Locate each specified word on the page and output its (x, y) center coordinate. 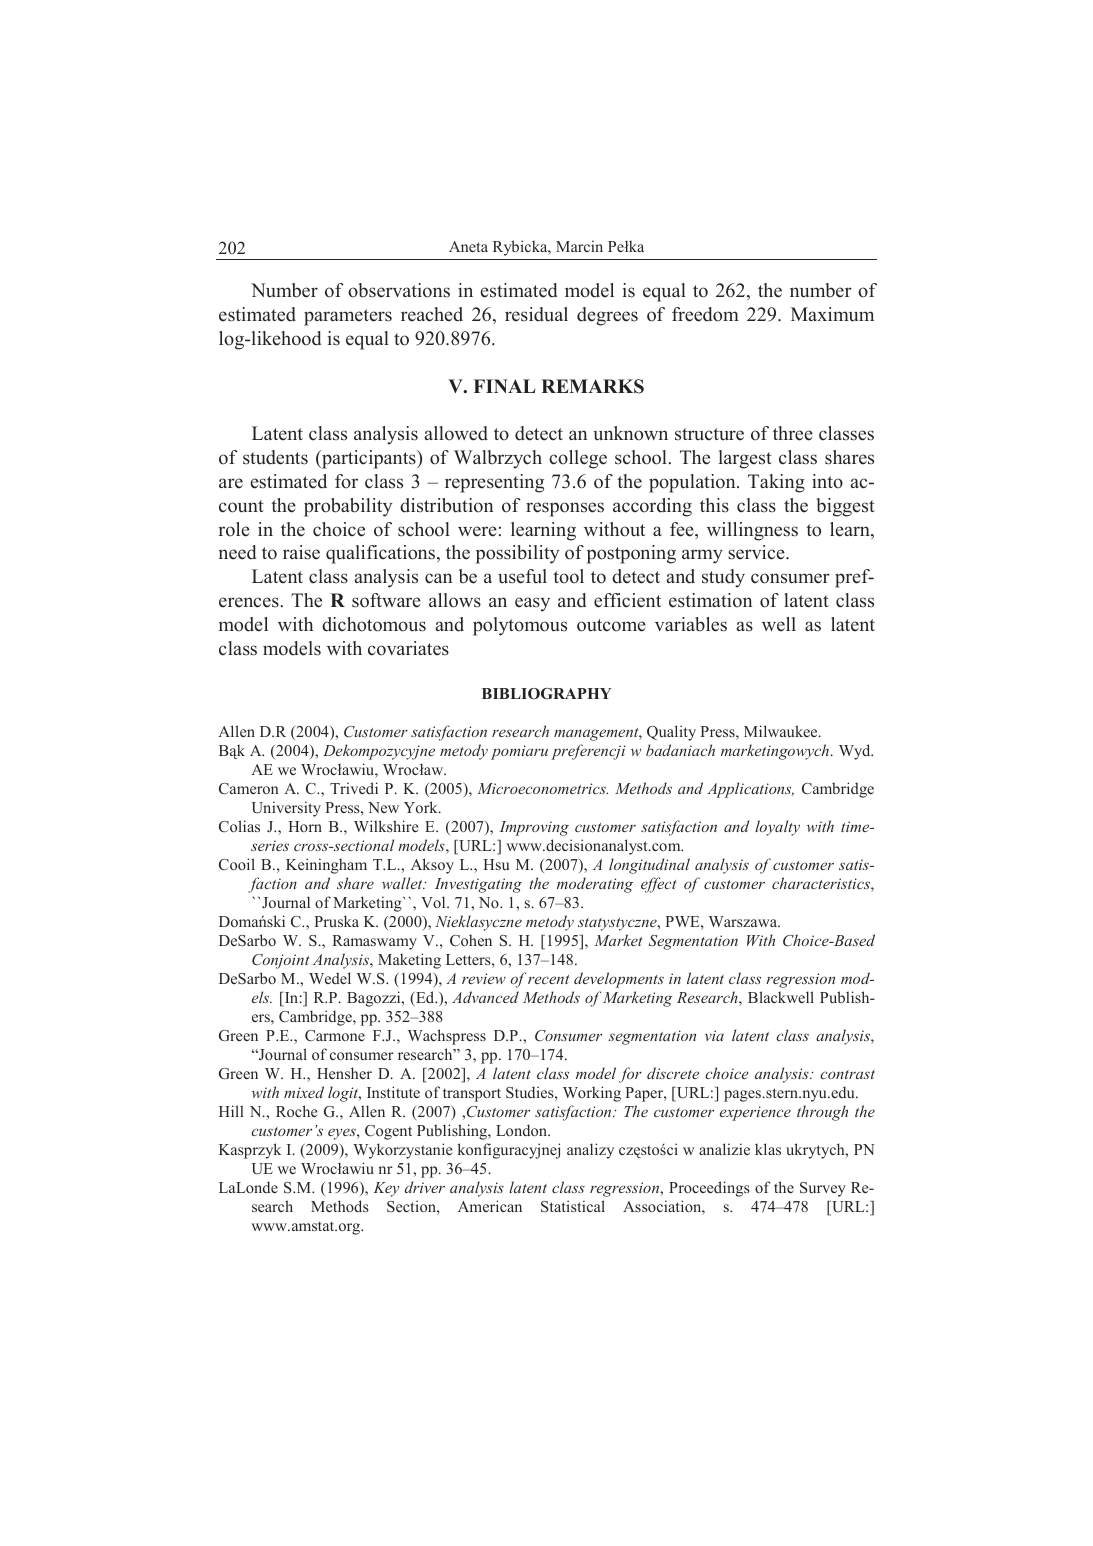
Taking (776, 483)
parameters (348, 317)
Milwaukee (782, 731)
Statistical (573, 1206)
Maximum (832, 314)
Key (386, 1189)
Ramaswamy (374, 942)
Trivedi (354, 788)
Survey (823, 1189)
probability (348, 507)
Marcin (579, 246)
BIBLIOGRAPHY (546, 694)
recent (549, 979)
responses (565, 509)
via (714, 1035)
